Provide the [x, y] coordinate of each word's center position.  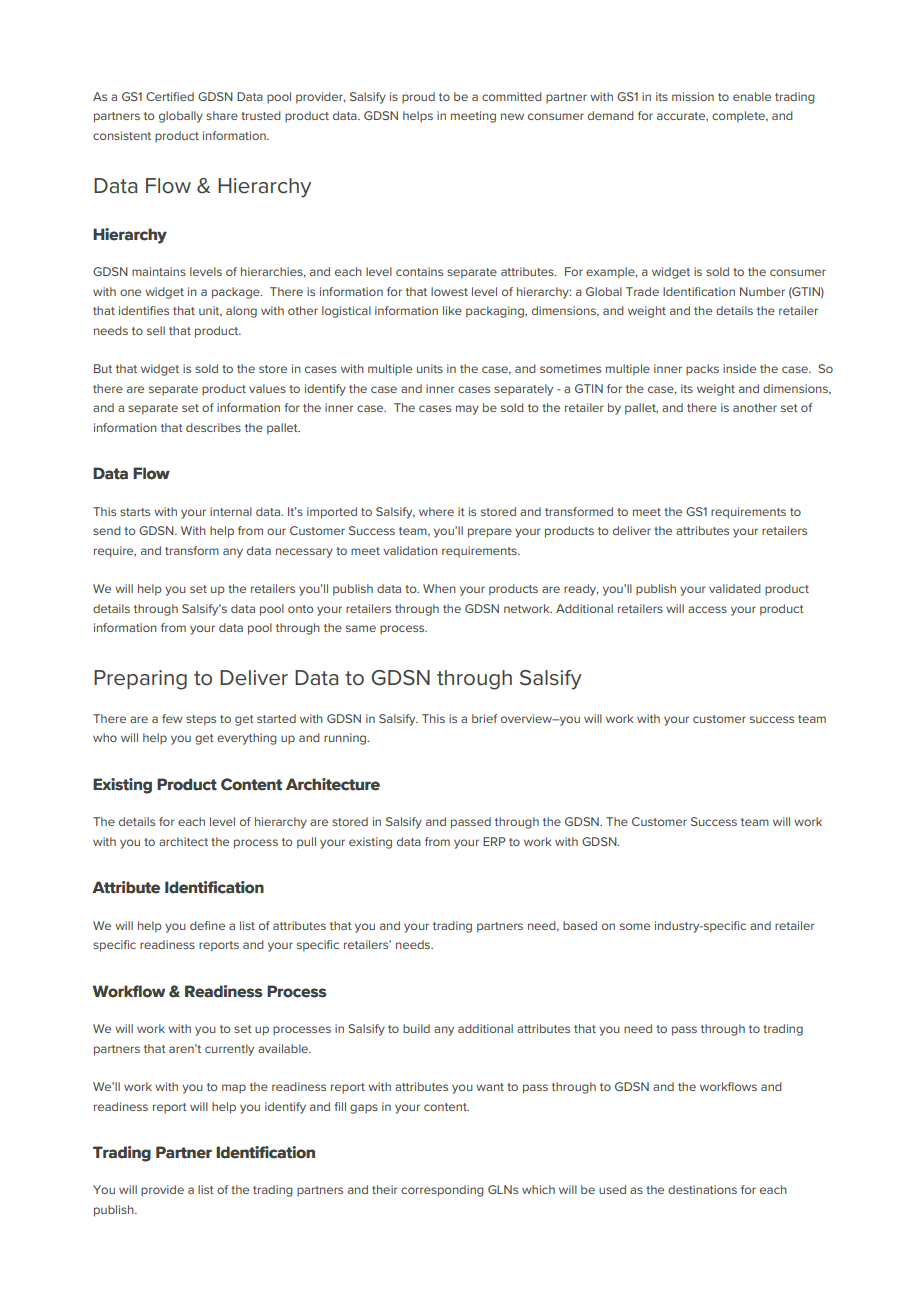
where [436, 511]
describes [213, 427]
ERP [494, 841]
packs [702, 370]
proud [418, 98]
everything [247, 739]
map [234, 1089]
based [580, 925]
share [222, 115]
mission [693, 96]
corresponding [442, 1191]
